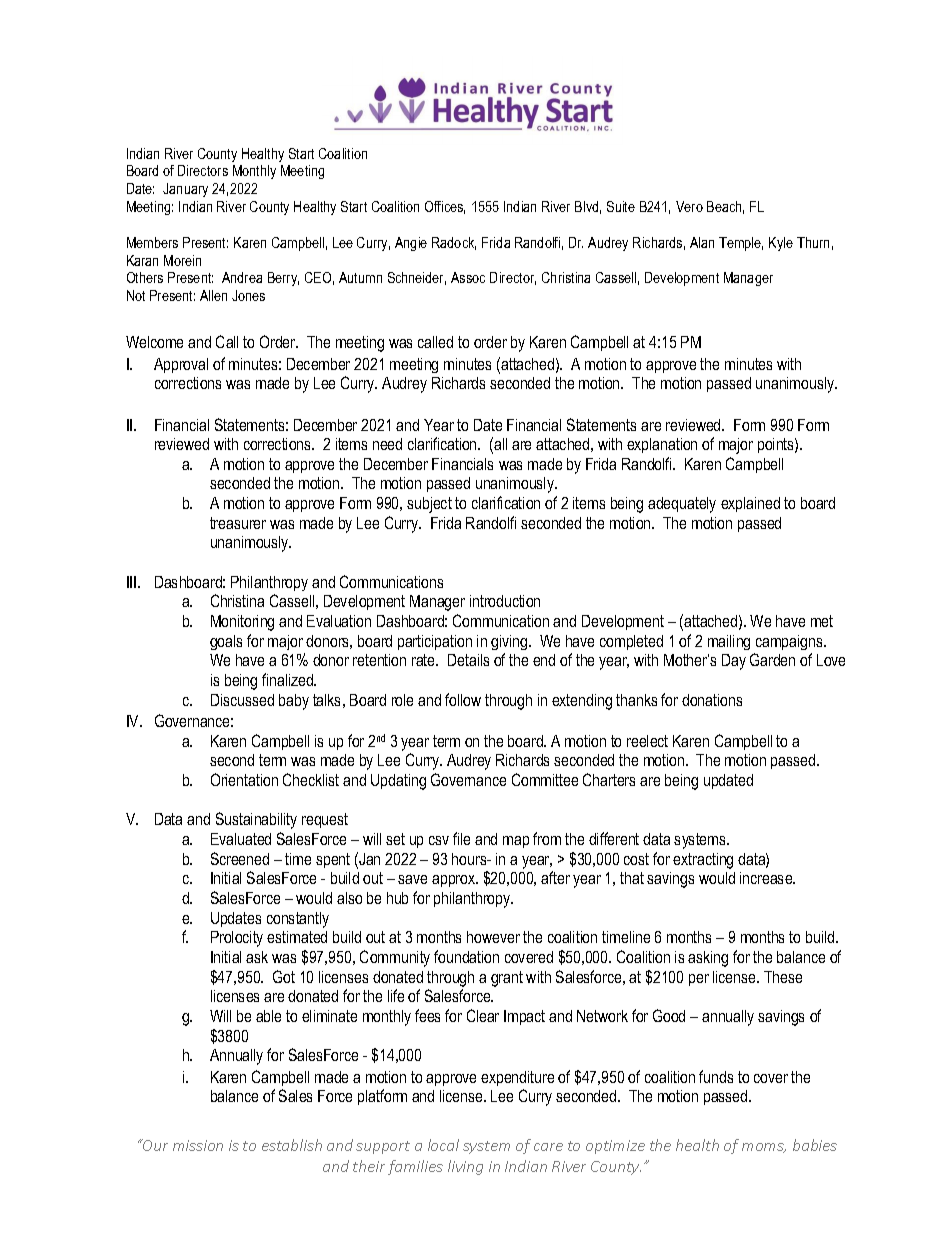  Describe the element at coordinates (238, 523) in the screenshot. I see `treasurer` at that location.
